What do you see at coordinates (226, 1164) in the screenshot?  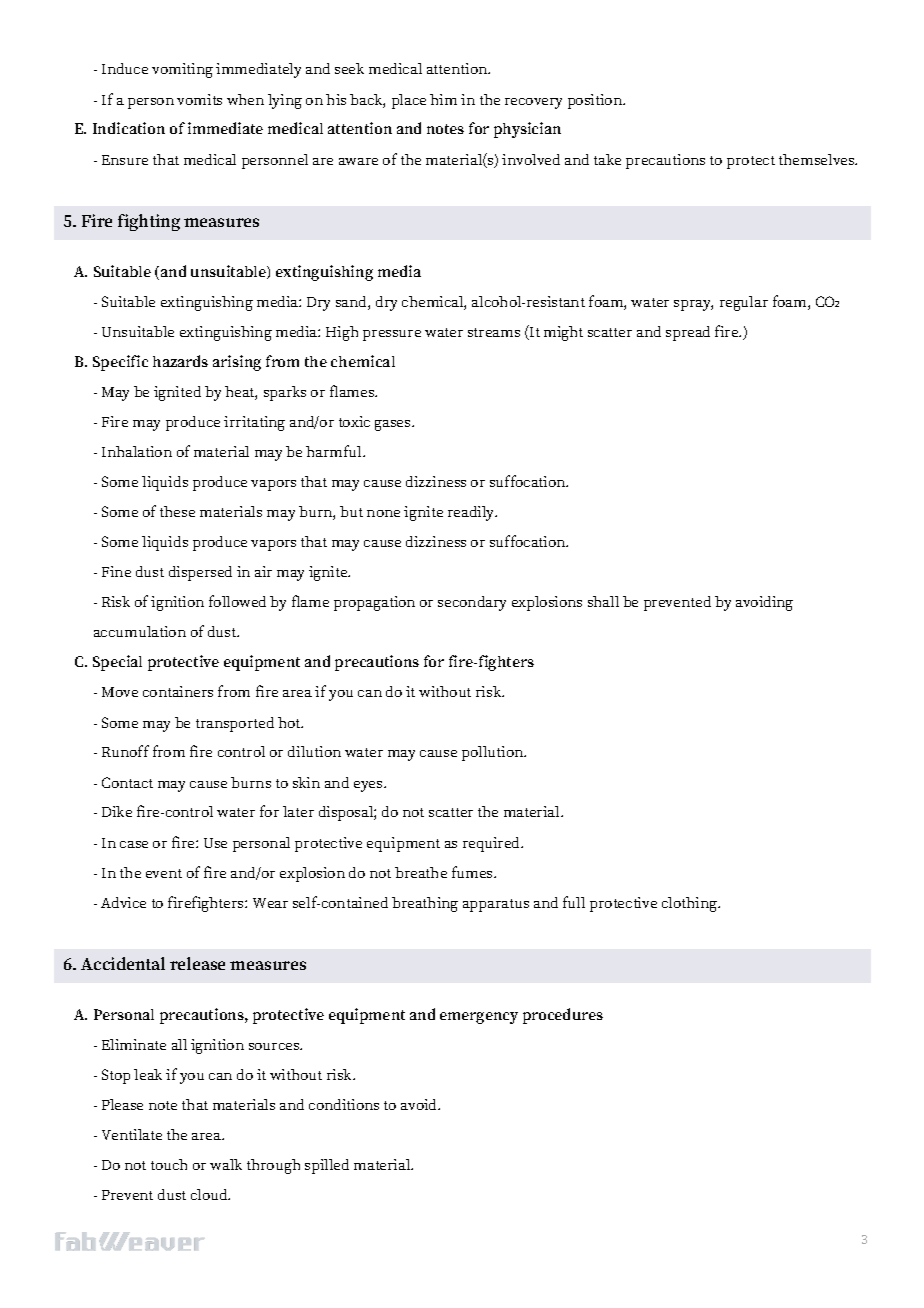 I see `walk` at bounding box center [226, 1164].
